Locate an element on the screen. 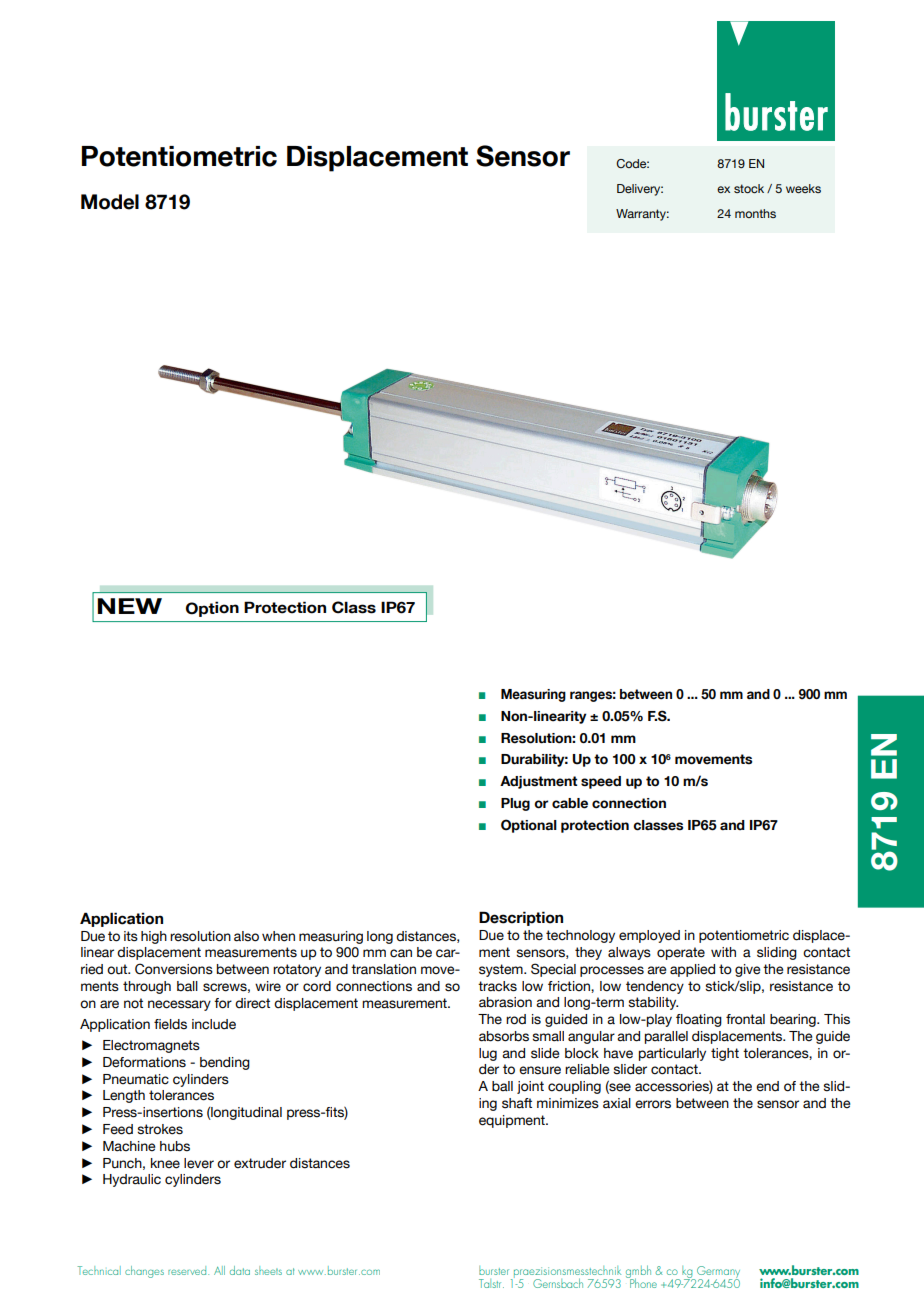 The image size is (924, 1308). high is located at coordinates (154, 937).
